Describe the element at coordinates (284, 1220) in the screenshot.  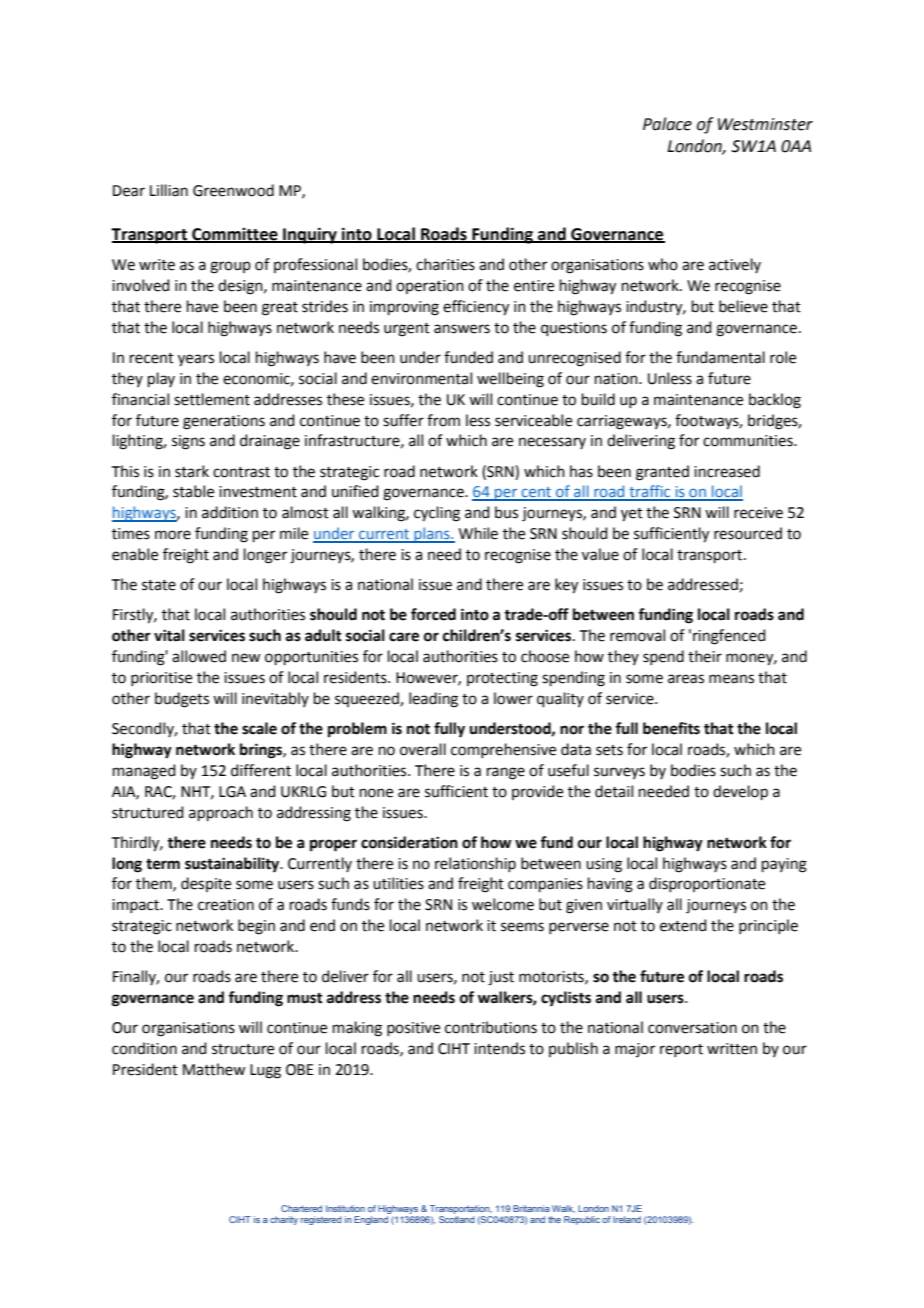
I see `charity` at that location.
